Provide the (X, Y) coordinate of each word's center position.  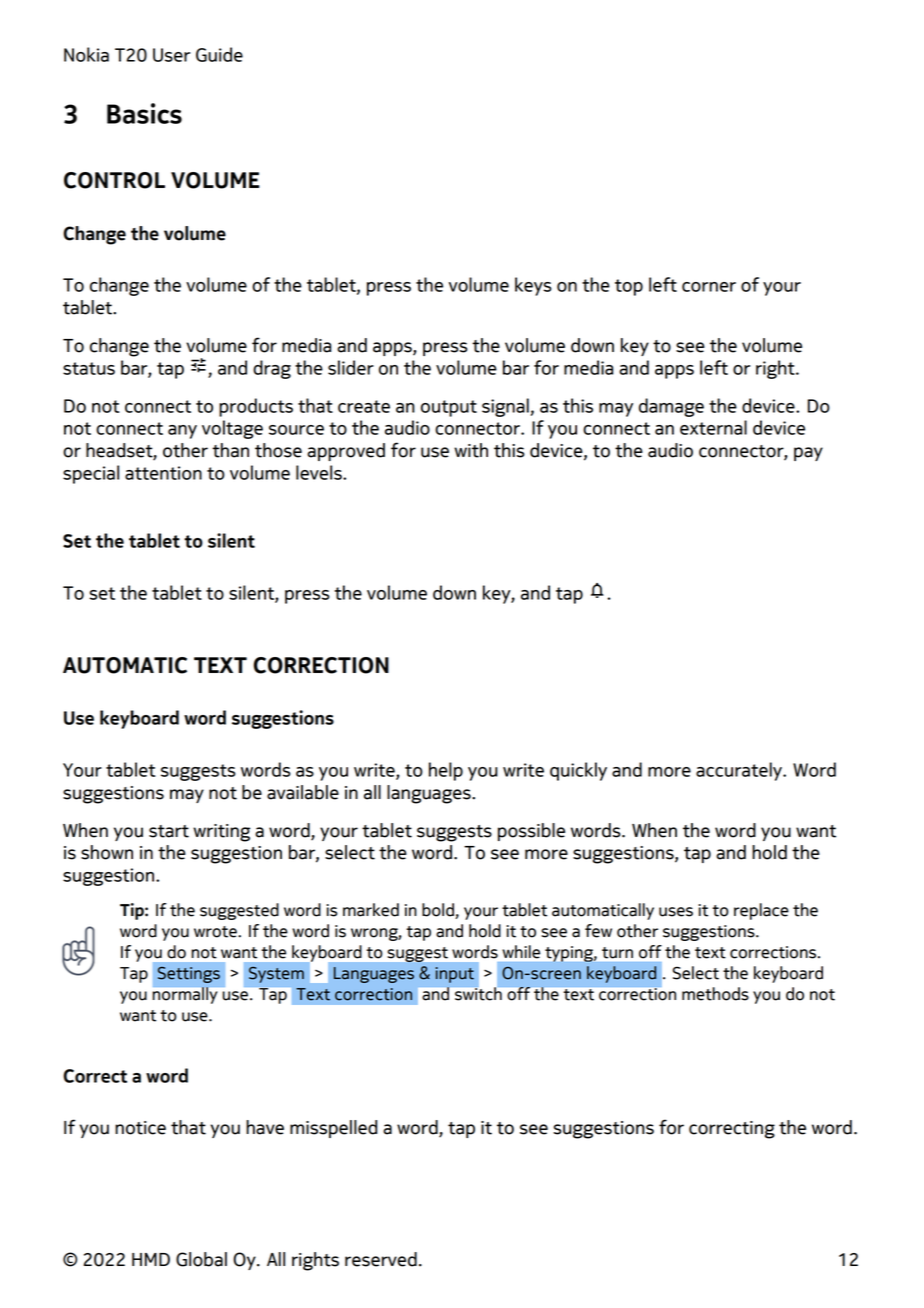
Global (201, 1259)
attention (163, 473)
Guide (219, 54)
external (713, 427)
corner (709, 287)
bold (439, 911)
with (471, 450)
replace (761, 911)
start (169, 831)
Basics (144, 113)
